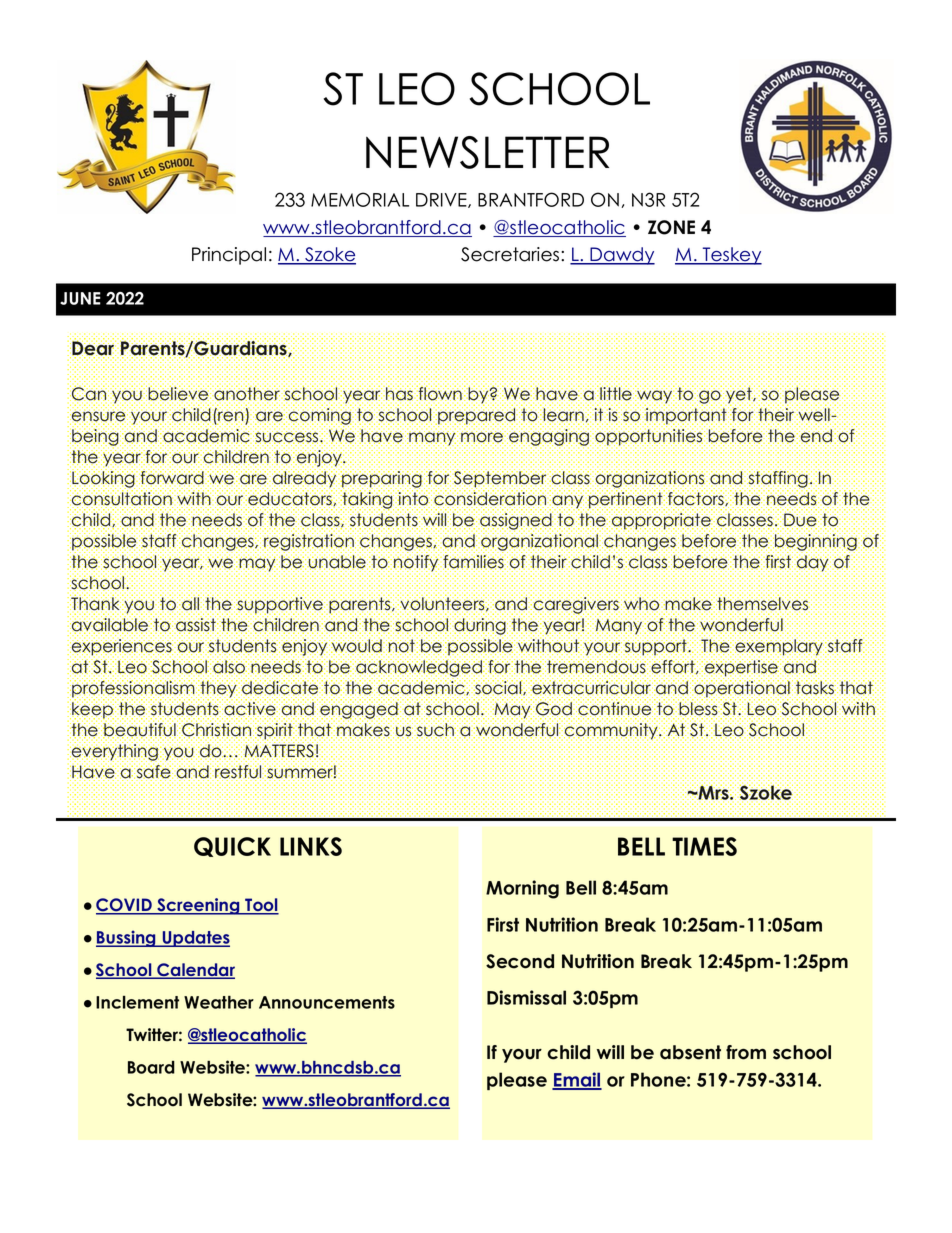 The image size is (952, 1233). What do you see at coordinates (151, 1067) in the image?
I see `Board` at bounding box center [151, 1067].
